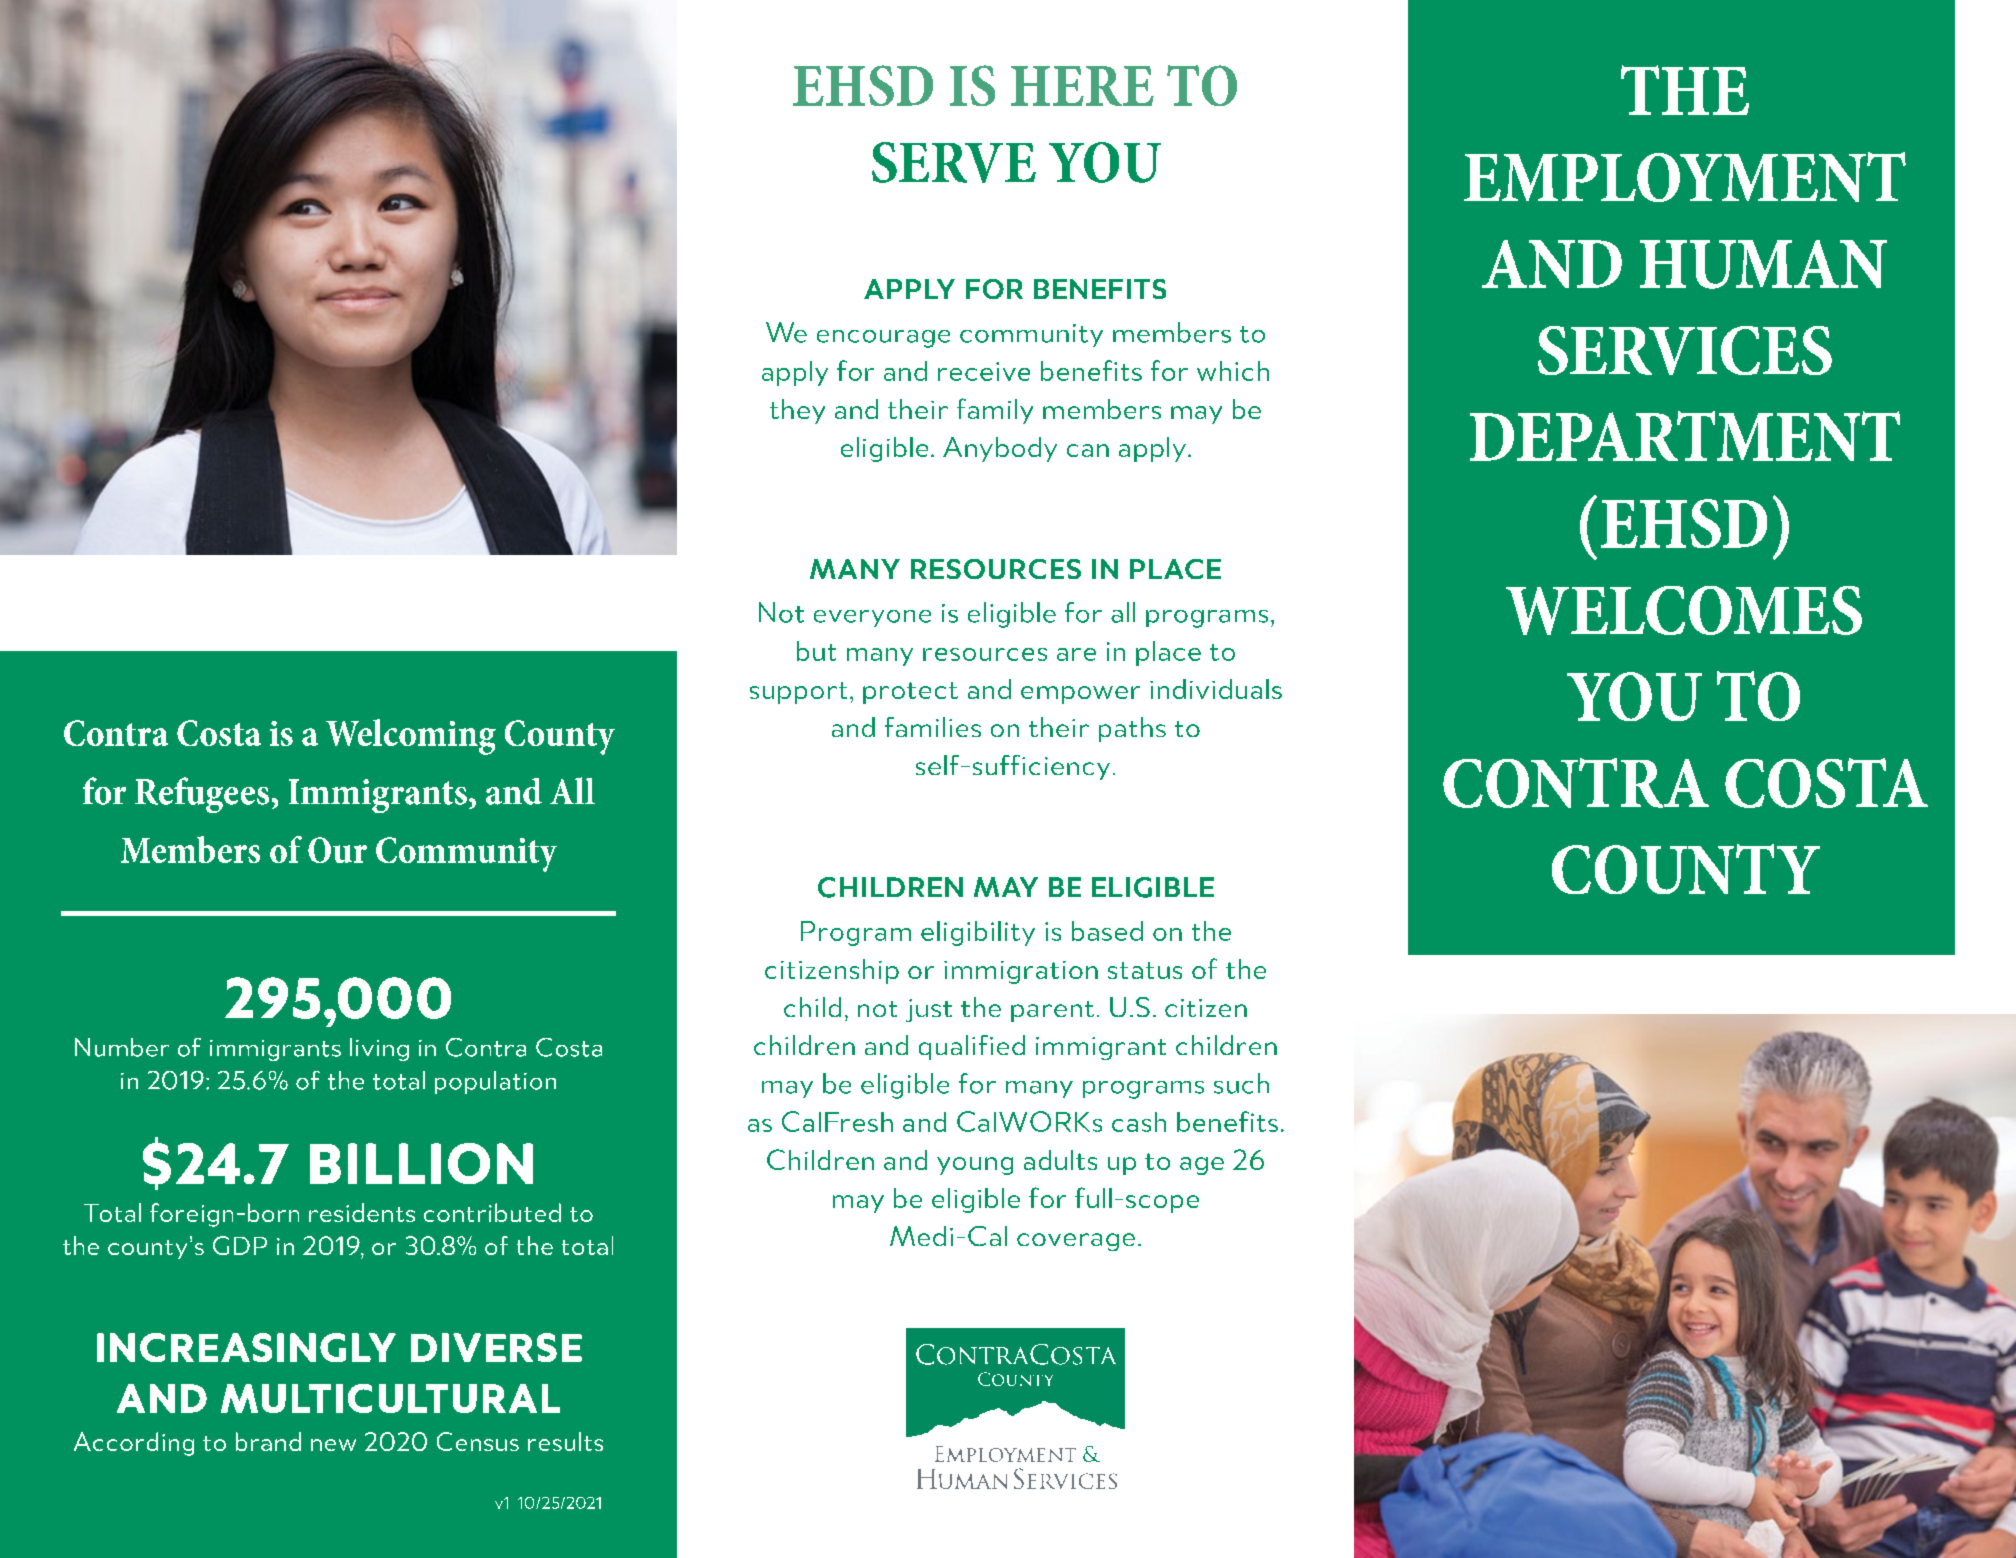 The height and width of the screenshot is (1558, 2016). Describe the element at coordinates (954, 162) in the screenshot. I see `SERVE` at that location.
